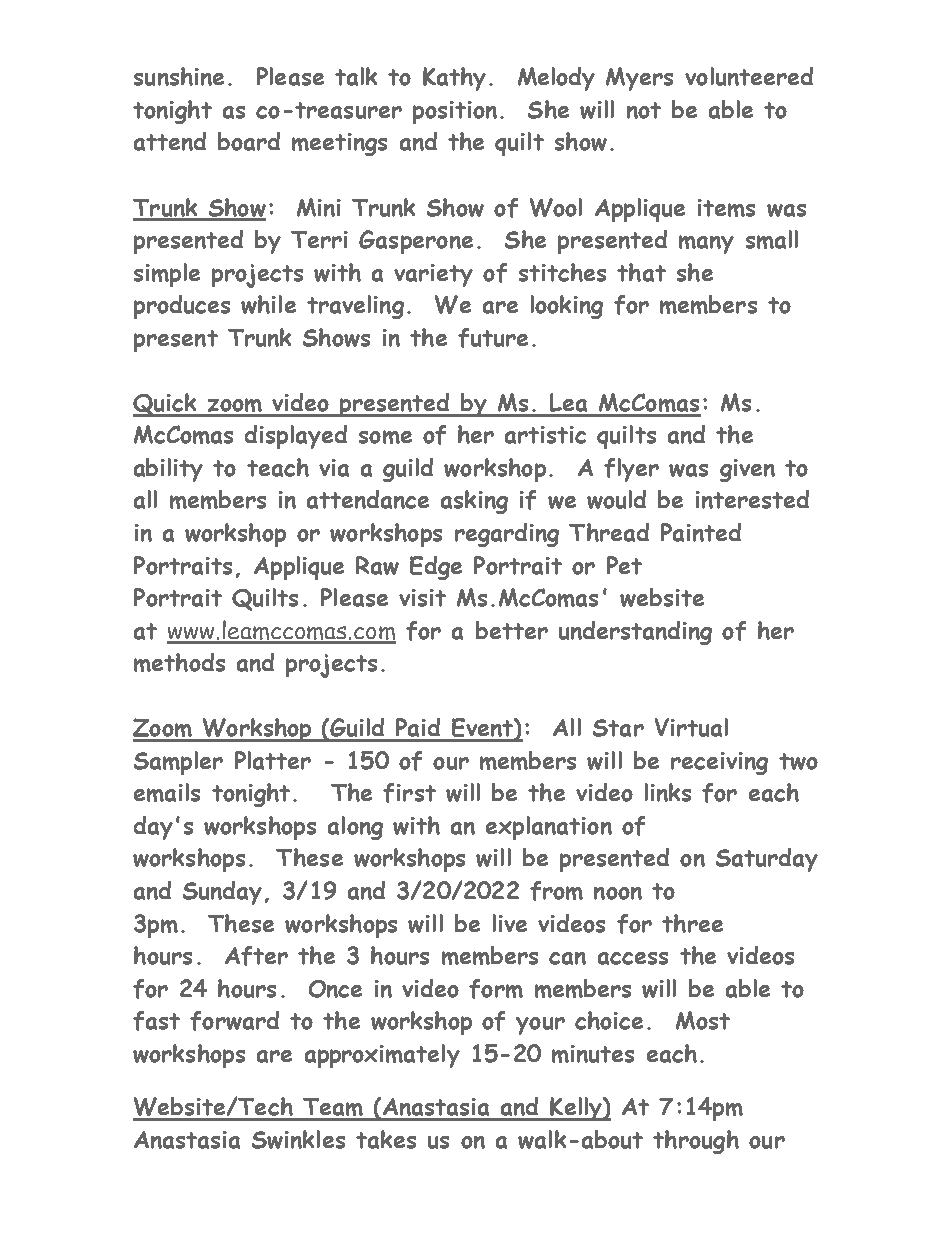 The image size is (952, 1233). Describe the element at coordinates (179, 662) in the document. I see `methods` at that location.
